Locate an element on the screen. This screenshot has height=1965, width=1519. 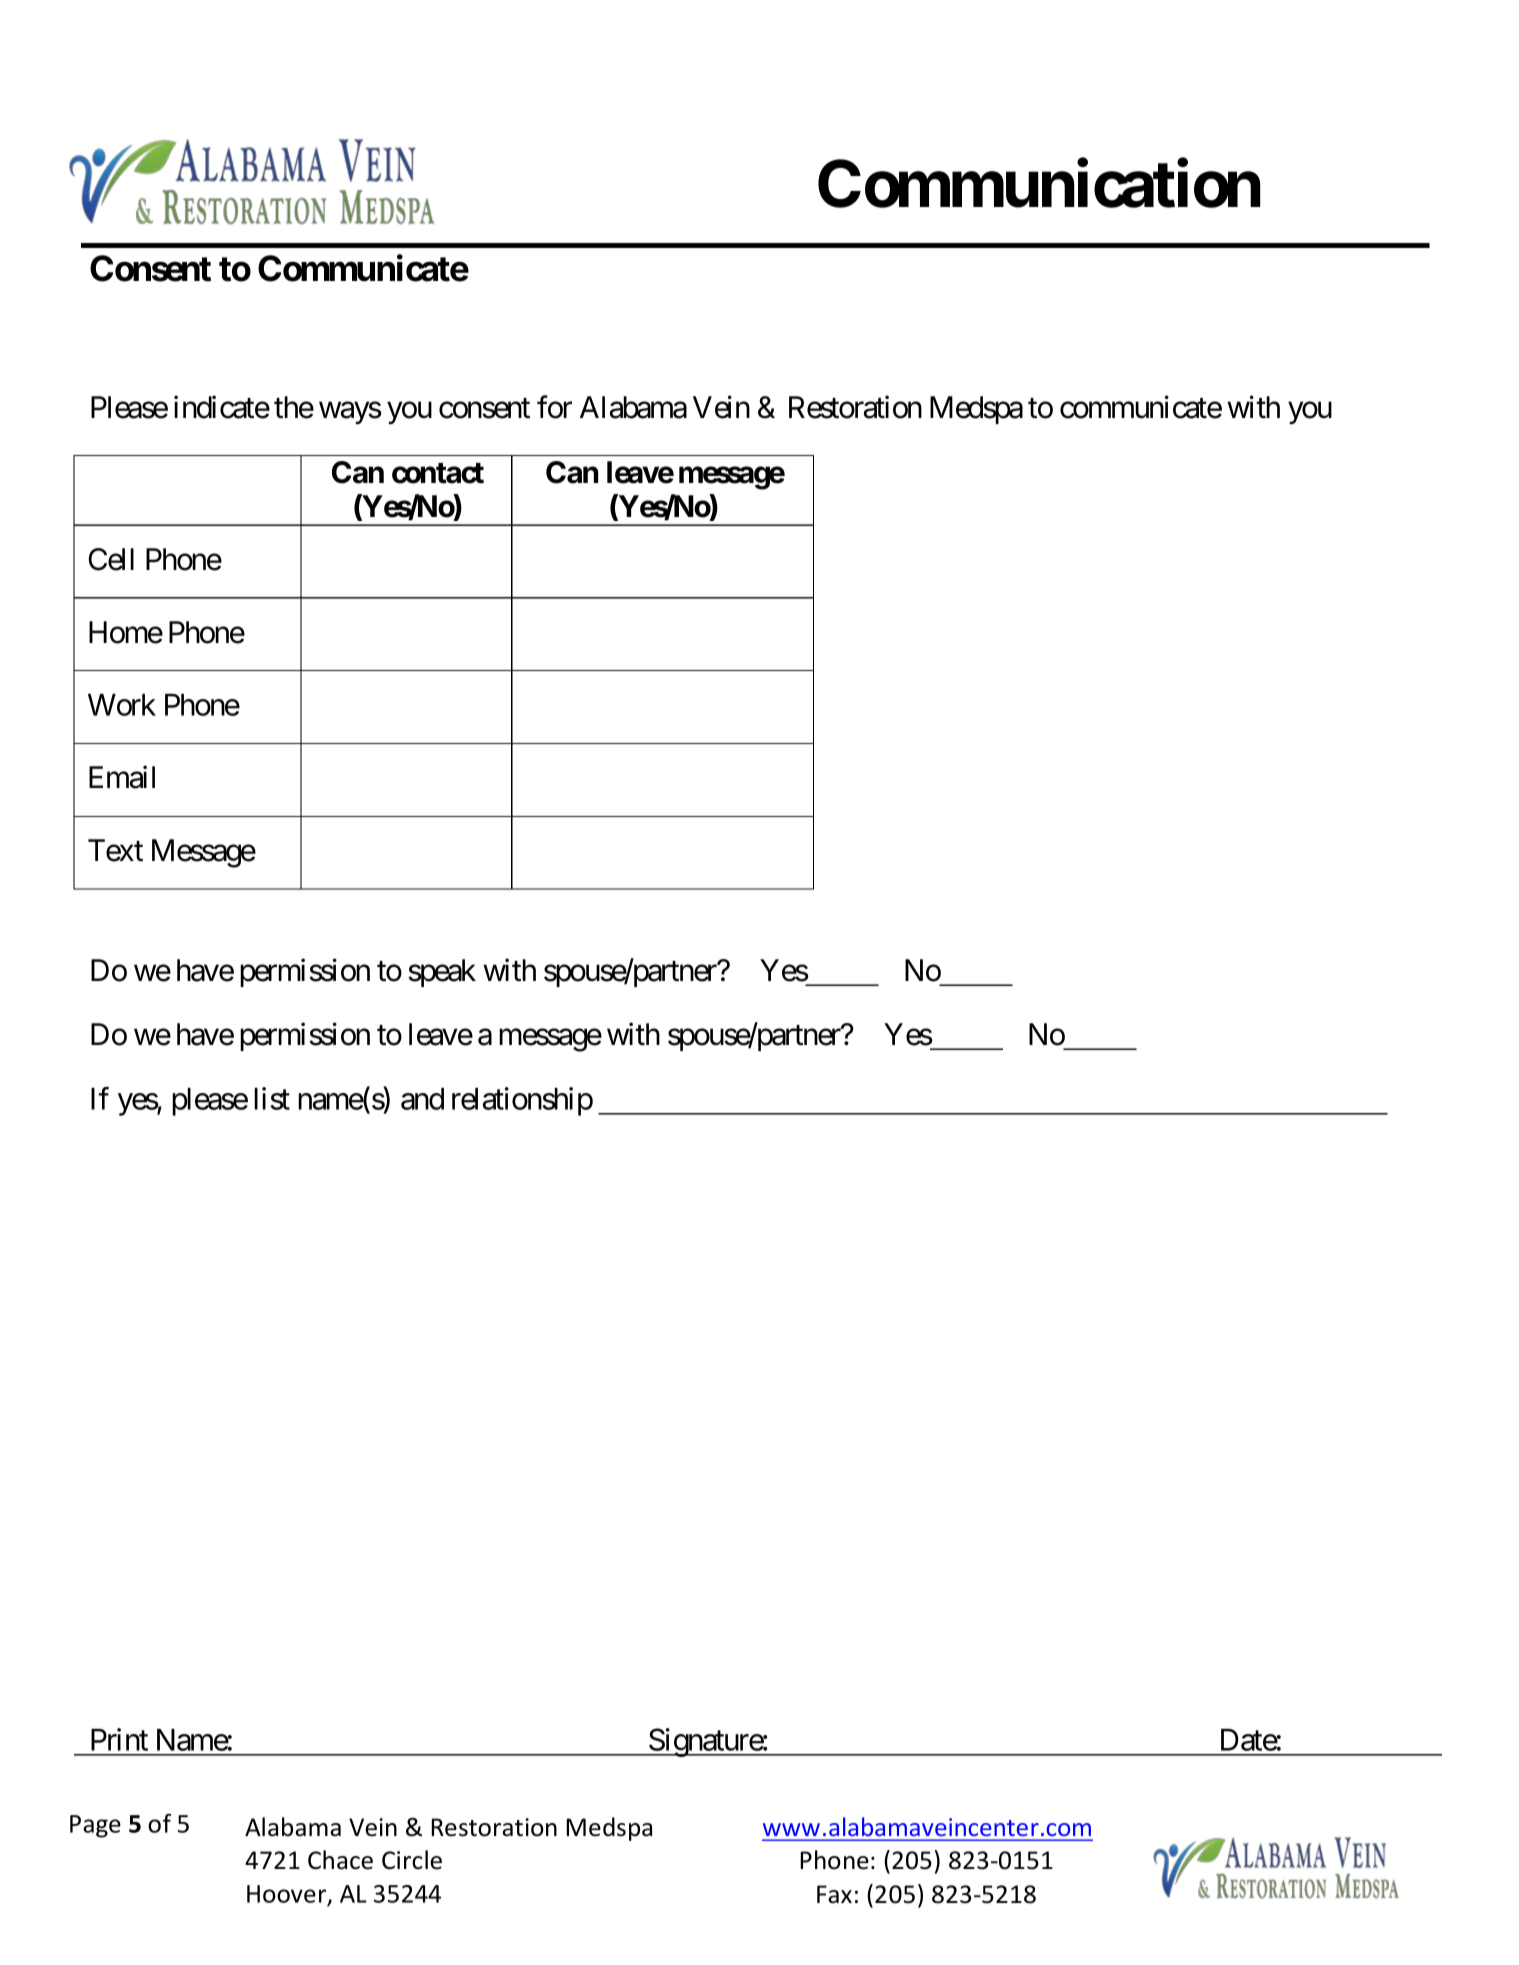
Fax is located at coordinates (834, 1894).
